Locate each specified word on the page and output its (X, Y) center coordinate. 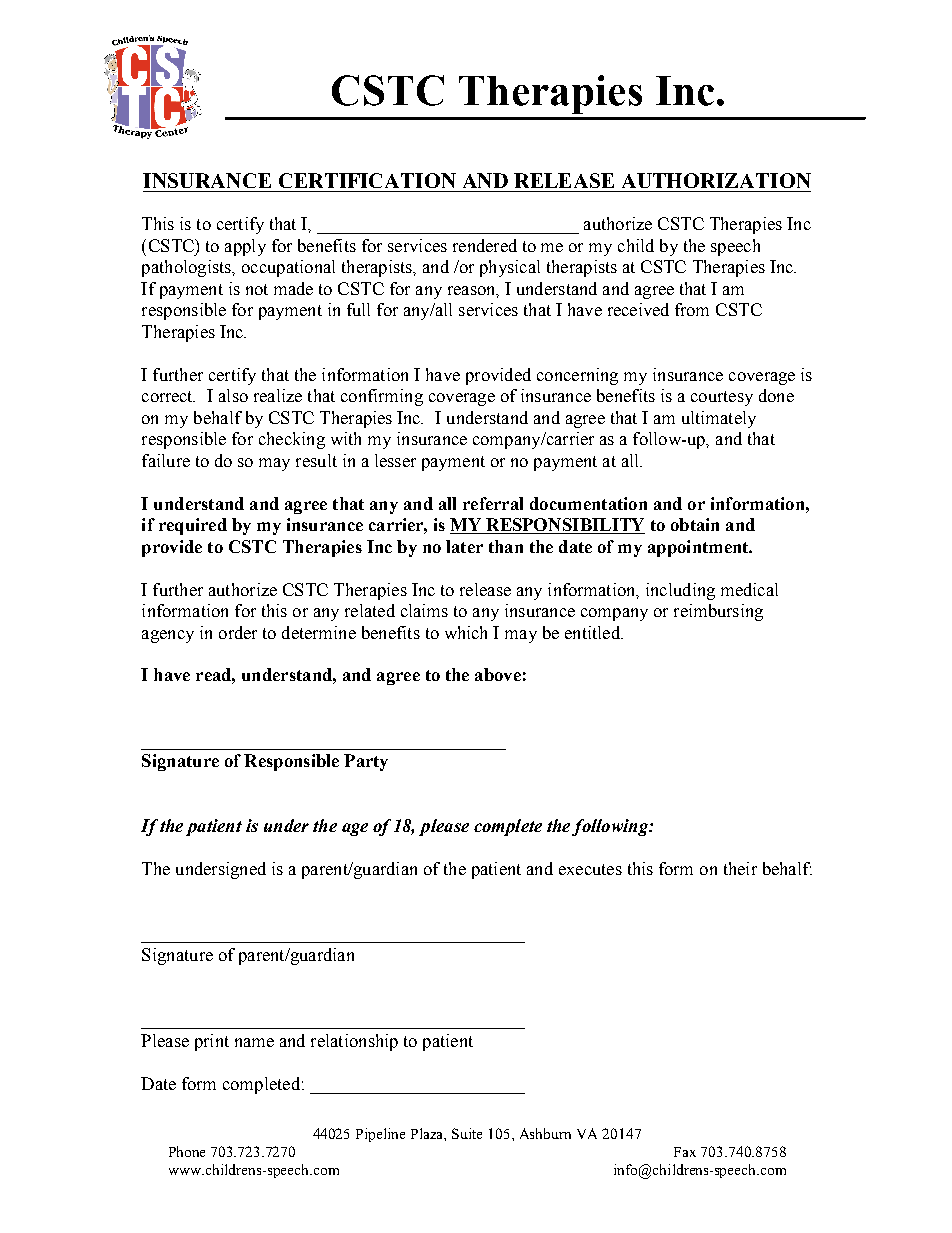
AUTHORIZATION (716, 180)
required (193, 526)
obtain (695, 524)
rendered (485, 245)
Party (366, 762)
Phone (187, 1151)
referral (493, 503)
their (740, 868)
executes (590, 869)
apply (245, 247)
